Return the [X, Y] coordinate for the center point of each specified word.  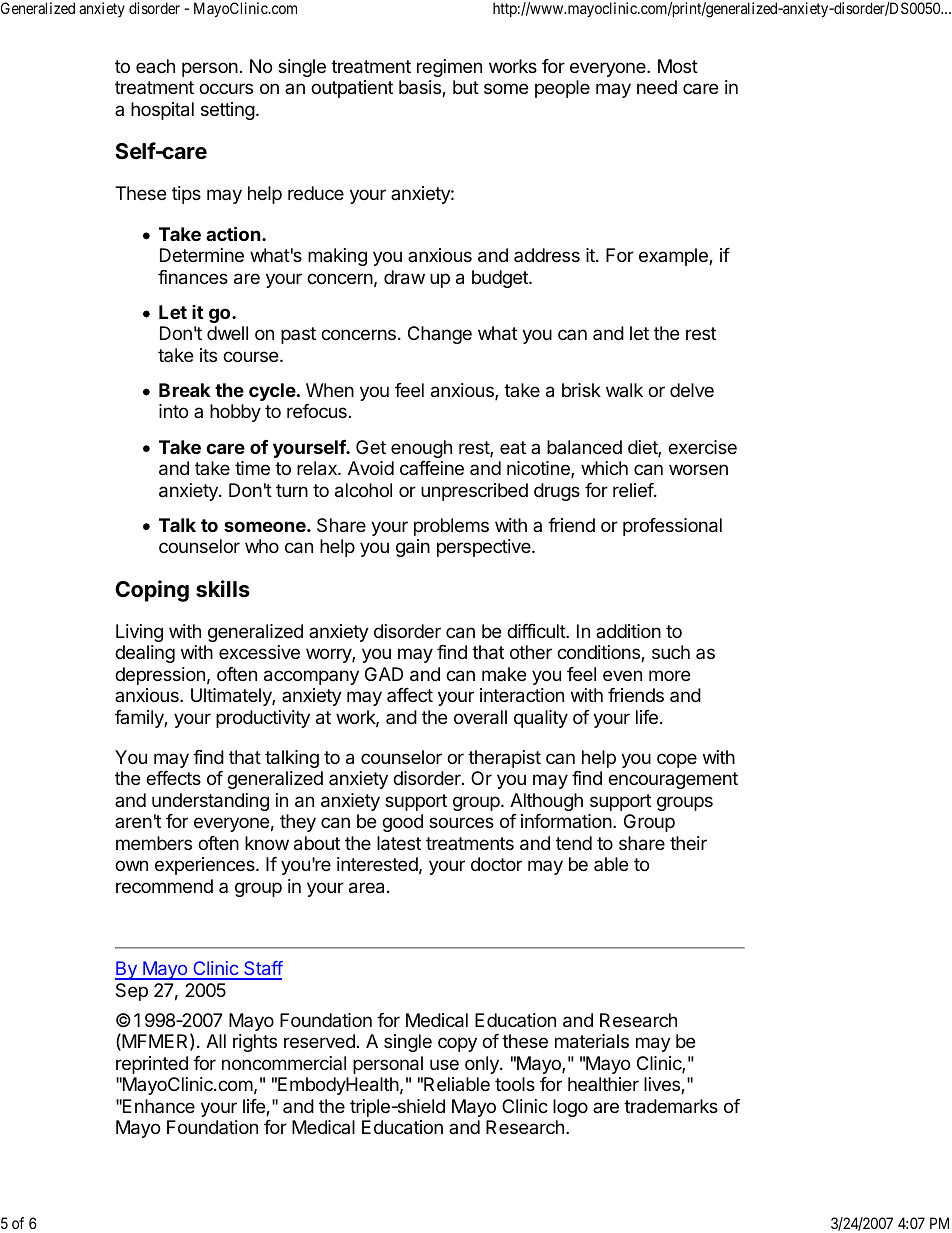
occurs [226, 88]
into [173, 411]
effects [173, 778]
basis [421, 88]
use [444, 1064]
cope [677, 760]
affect [410, 695]
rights [255, 1043]
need [657, 87]
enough [421, 449]
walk [624, 390]
